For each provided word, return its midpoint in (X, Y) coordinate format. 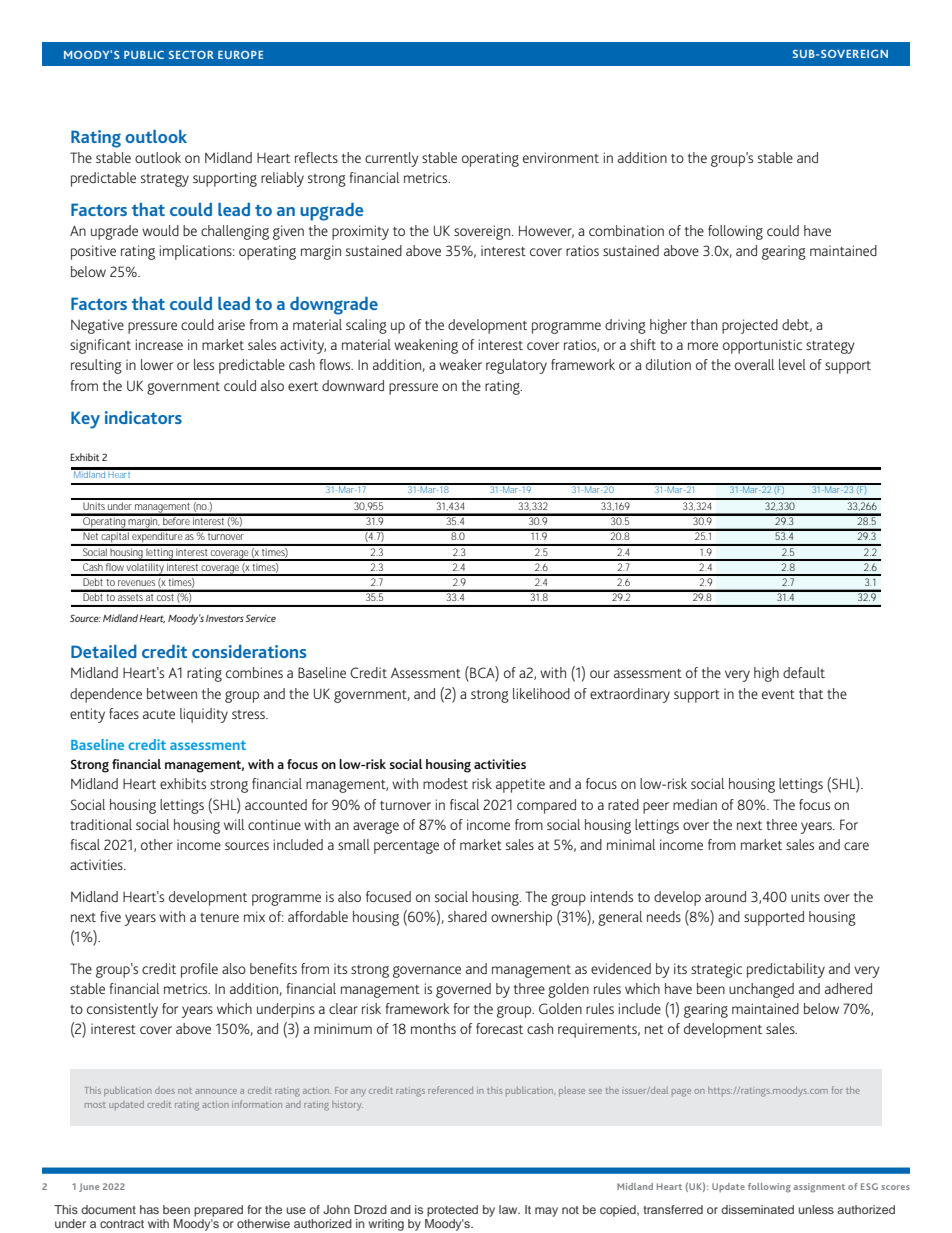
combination (626, 230)
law (509, 1209)
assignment (819, 1188)
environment (561, 157)
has (149, 1209)
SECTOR (191, 55)
